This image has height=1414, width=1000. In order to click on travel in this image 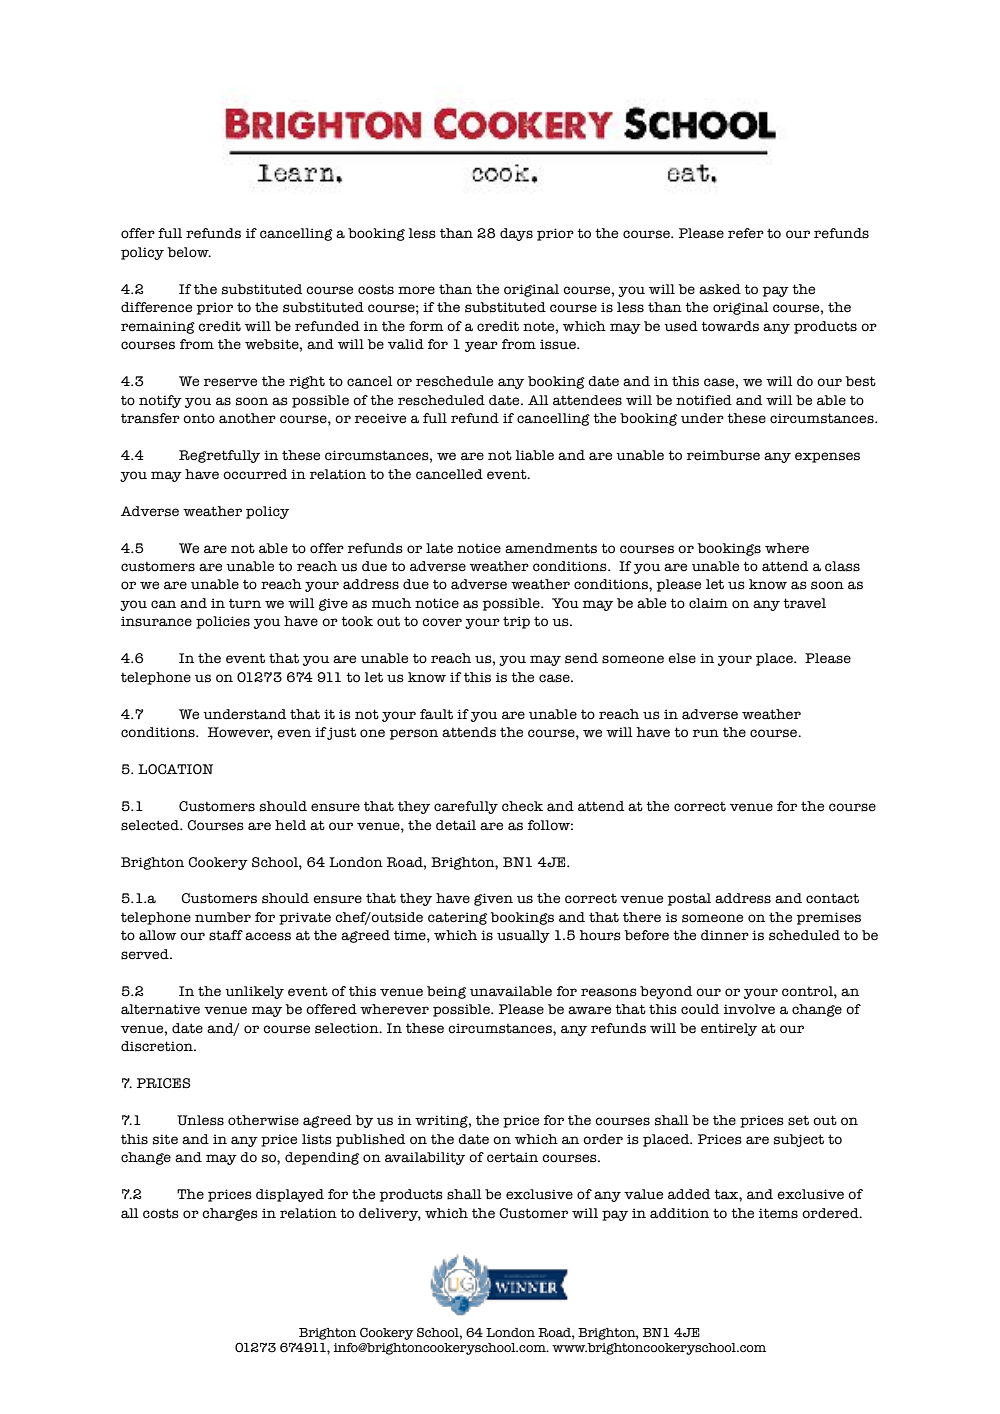, I will do `click(804, 603)`.
